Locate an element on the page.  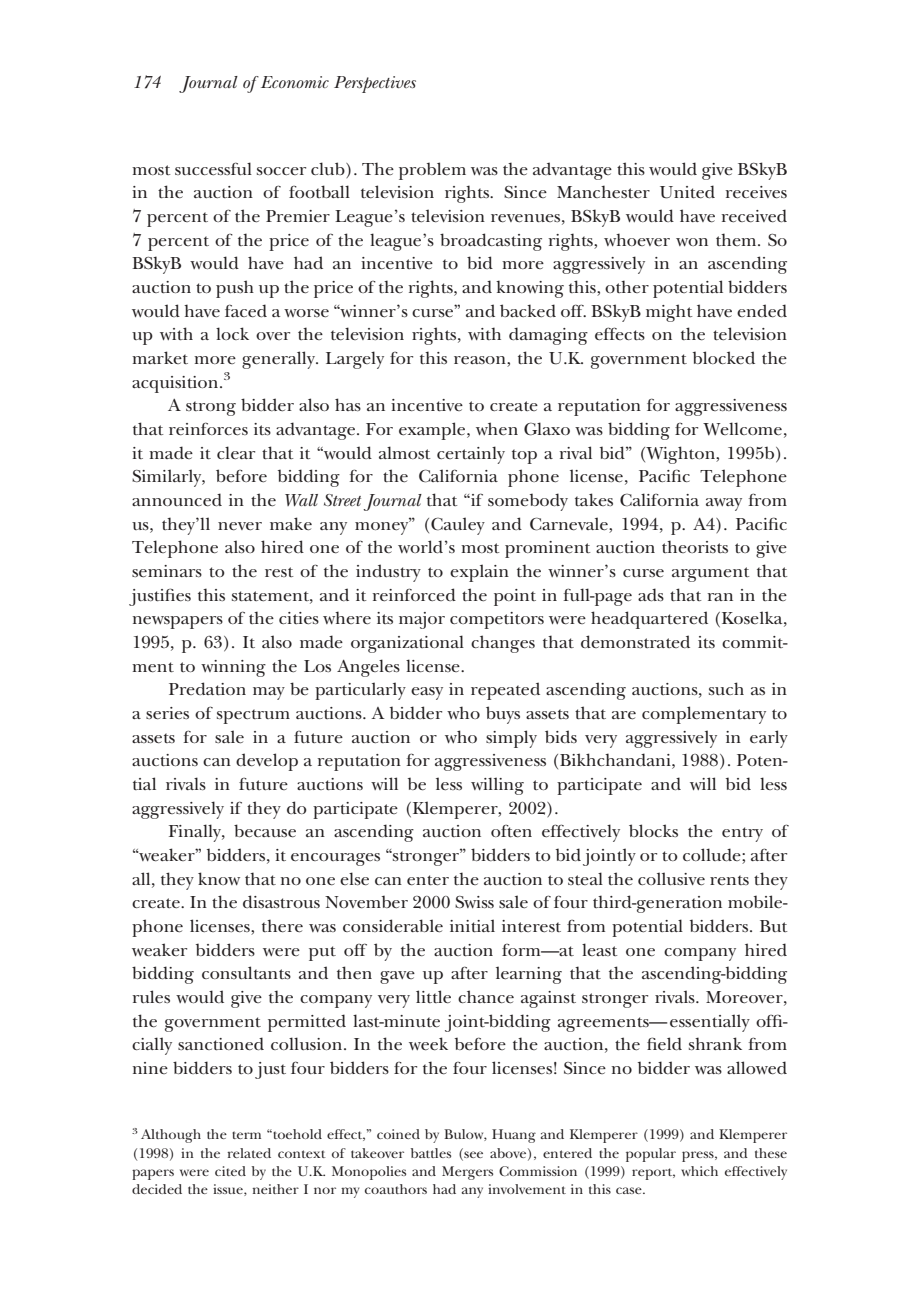
successful is located at coordinates (213, 169).
